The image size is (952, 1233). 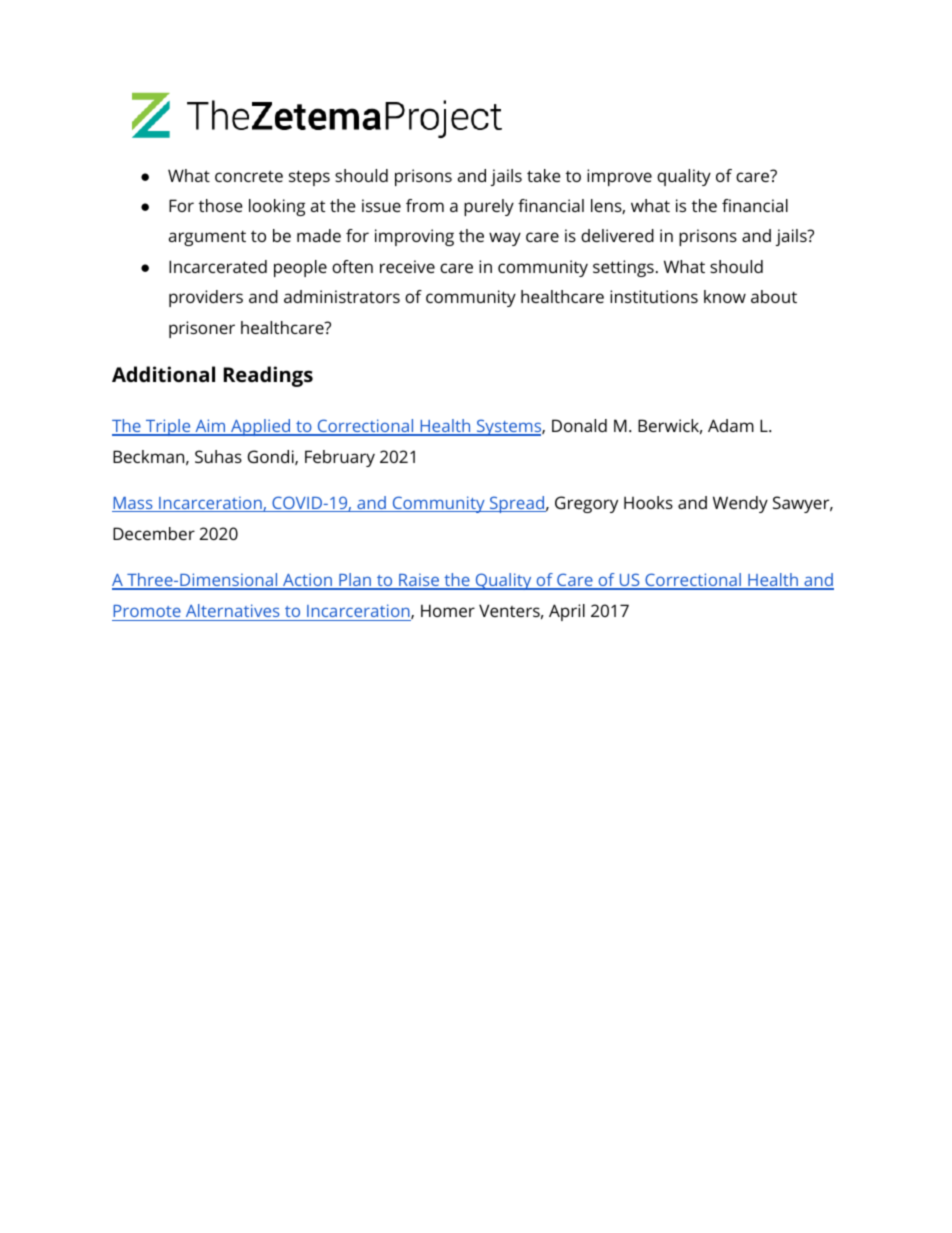 What do you see at coordinates (133, 504) in the page?
I see `Mass` at bounding box center [133, 504].
